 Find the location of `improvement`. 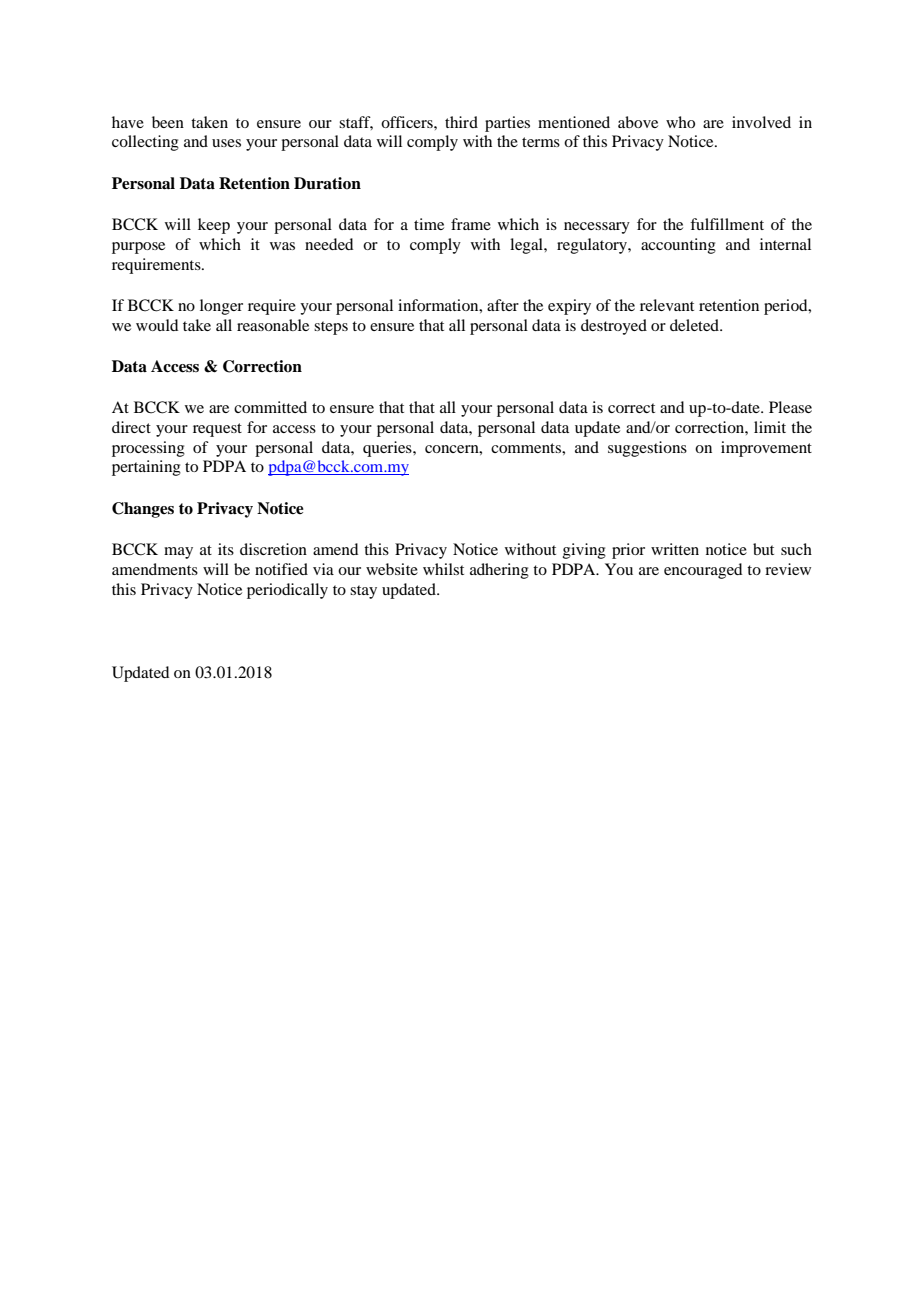

improvement is located at coordinates (766, 449).
